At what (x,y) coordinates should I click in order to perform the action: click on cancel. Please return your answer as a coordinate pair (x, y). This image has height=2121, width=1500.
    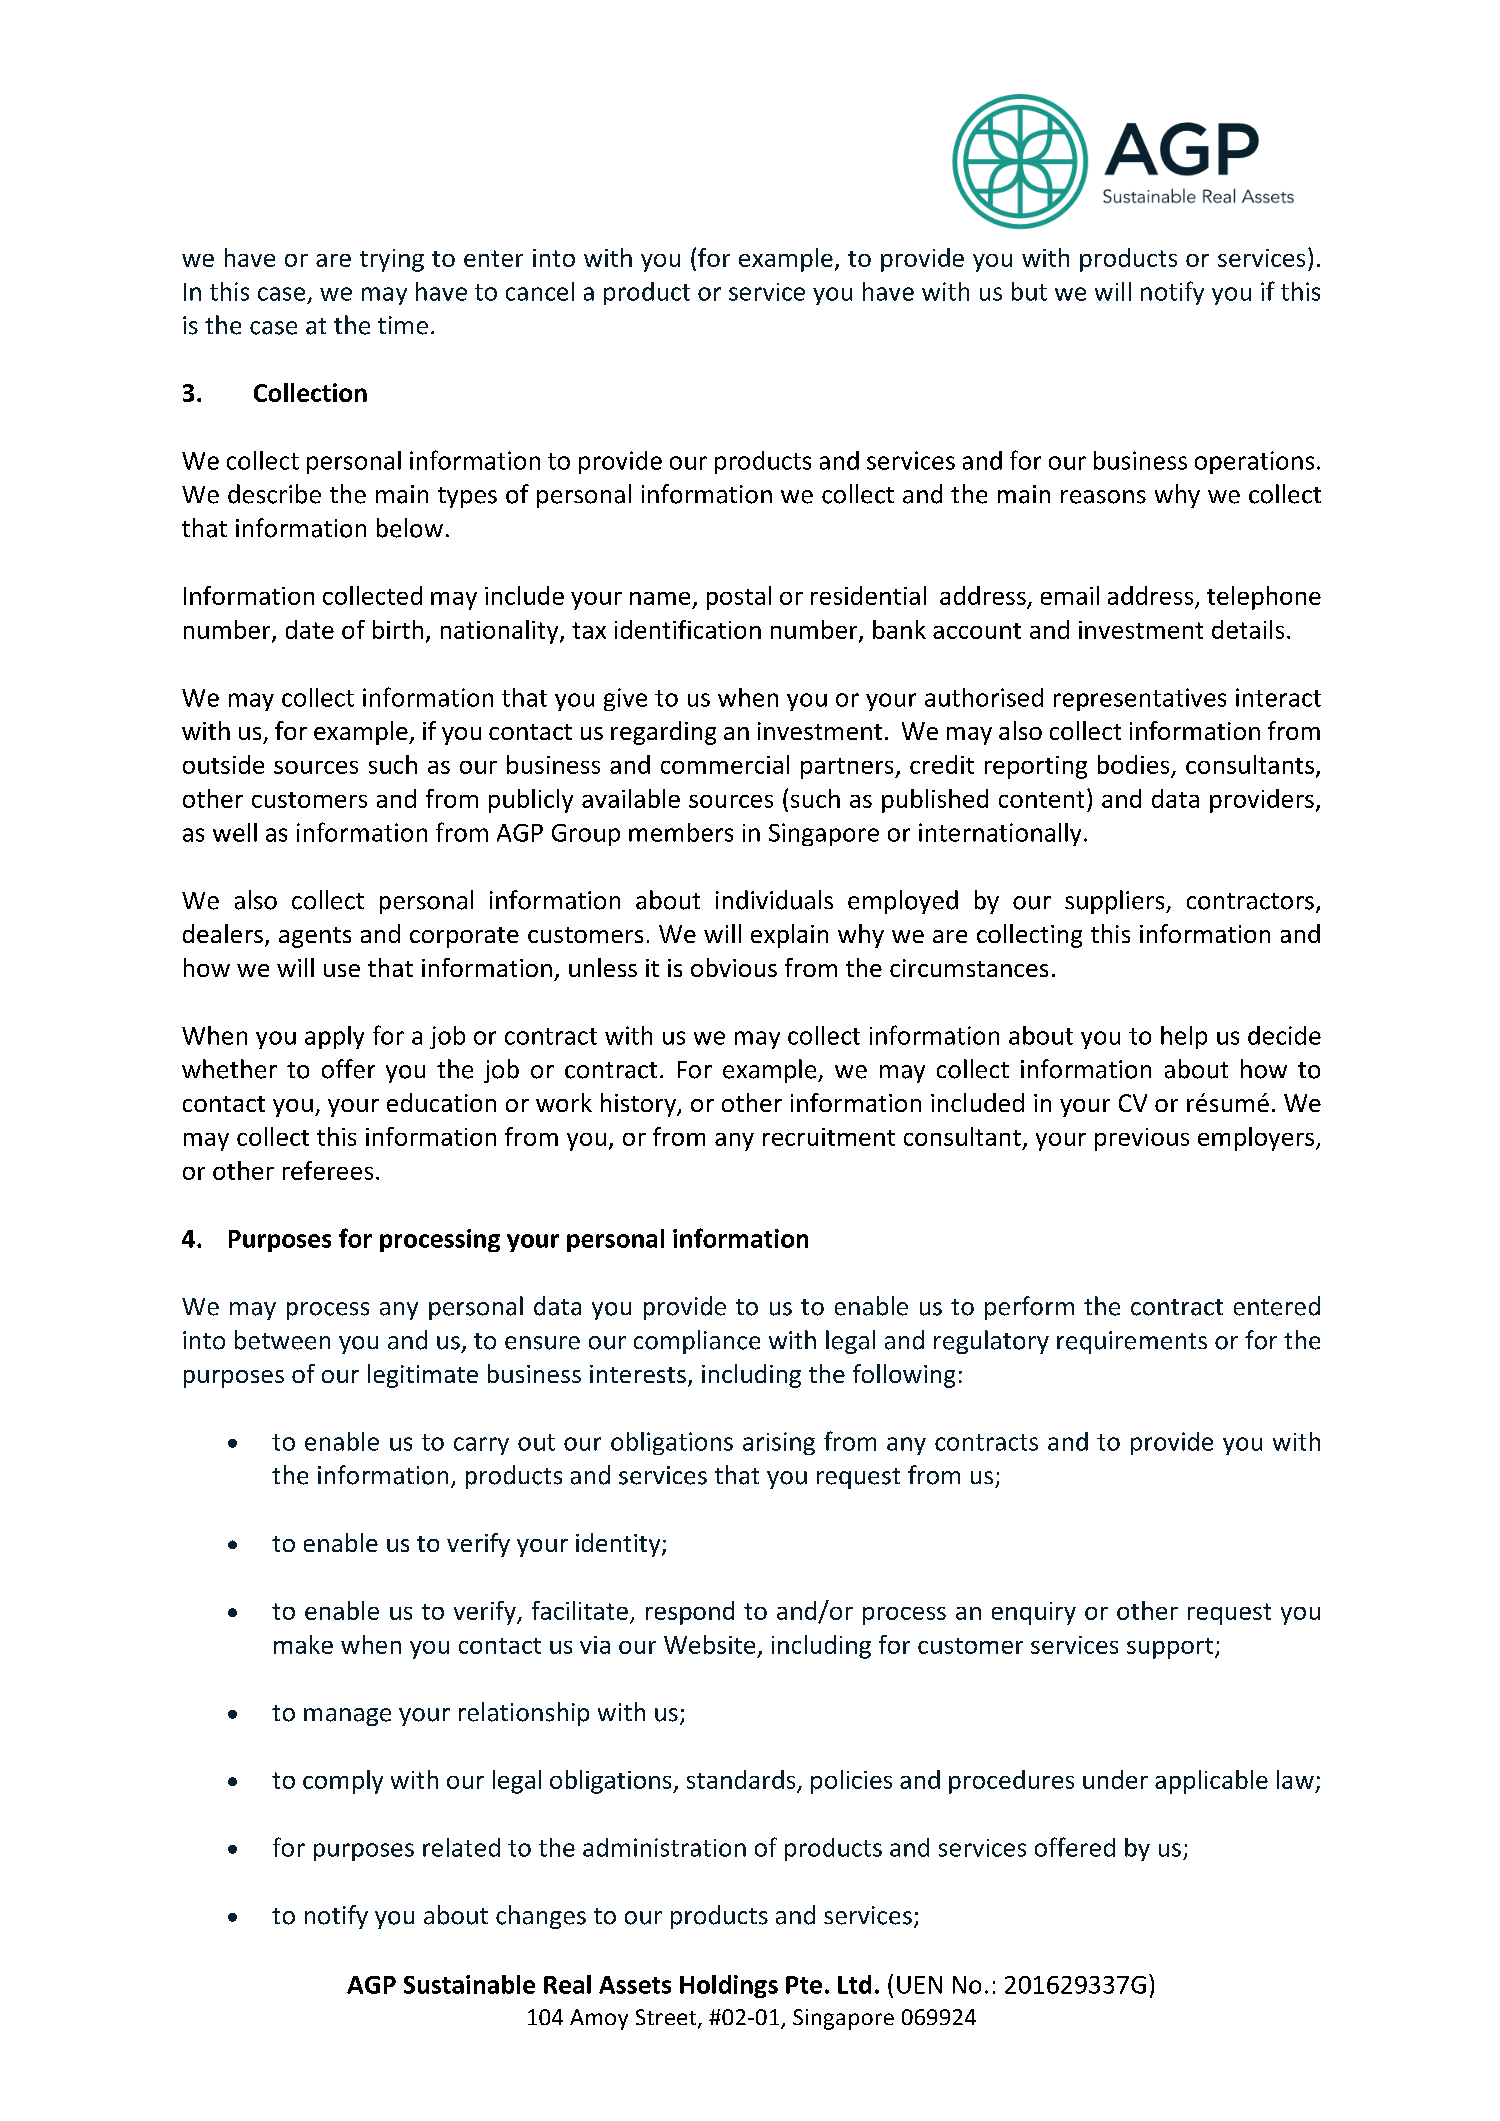
    Looking at the image, I should click on (540, 291).
